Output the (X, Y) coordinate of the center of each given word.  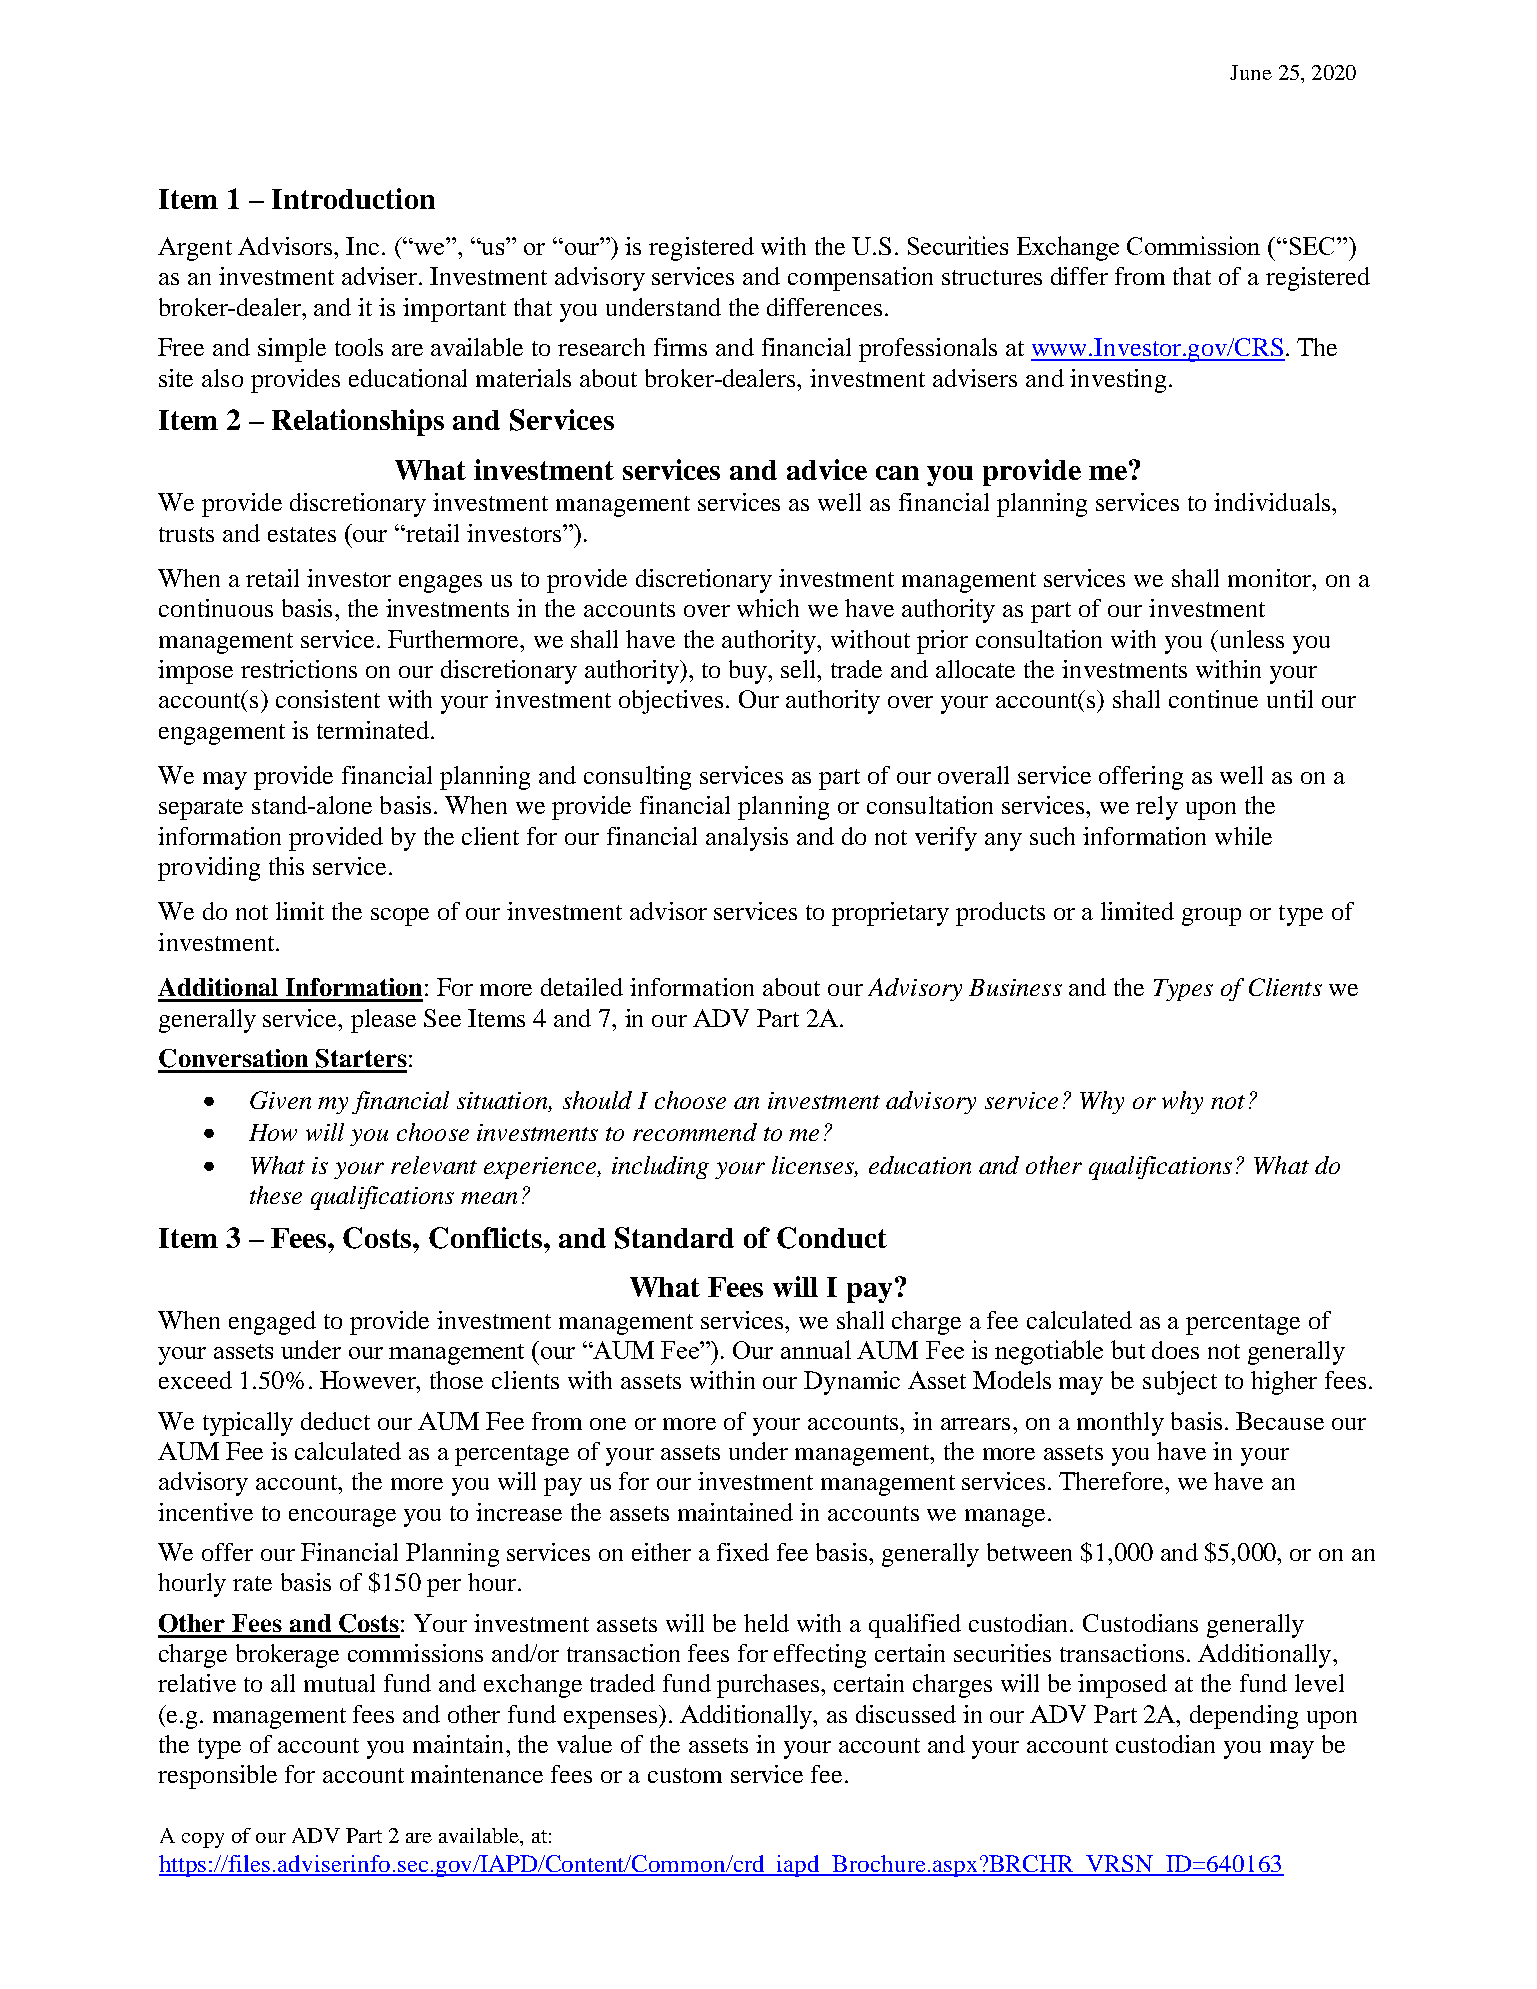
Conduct (832, 1238)
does (1175, 1350)
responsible (217, 1777)
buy (749, 672)
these (276, 1195)
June (1251, 72)
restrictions (299, 669)
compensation (860, 279)
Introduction (353, 198)
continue (1213, 699)
